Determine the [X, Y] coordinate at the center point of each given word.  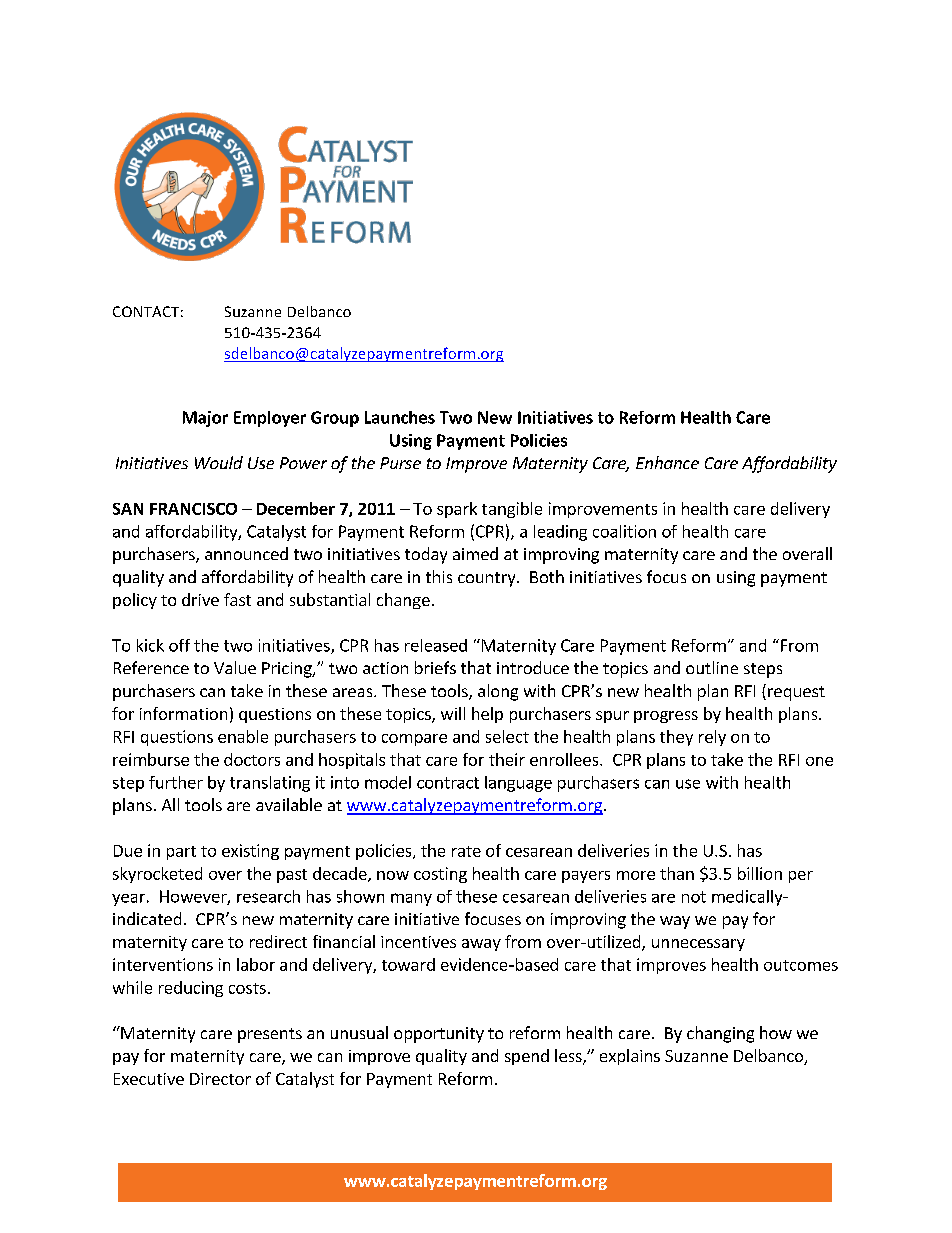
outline [712, 667]
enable [243, 736]
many [411, 899]
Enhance [667, 462]
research [268, 896]
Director [220, 1079]
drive [200, 599]
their [507, 759]
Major [205, 419]
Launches [400, 417]
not [694, 897]
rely [712, 738]
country [488, 579]
